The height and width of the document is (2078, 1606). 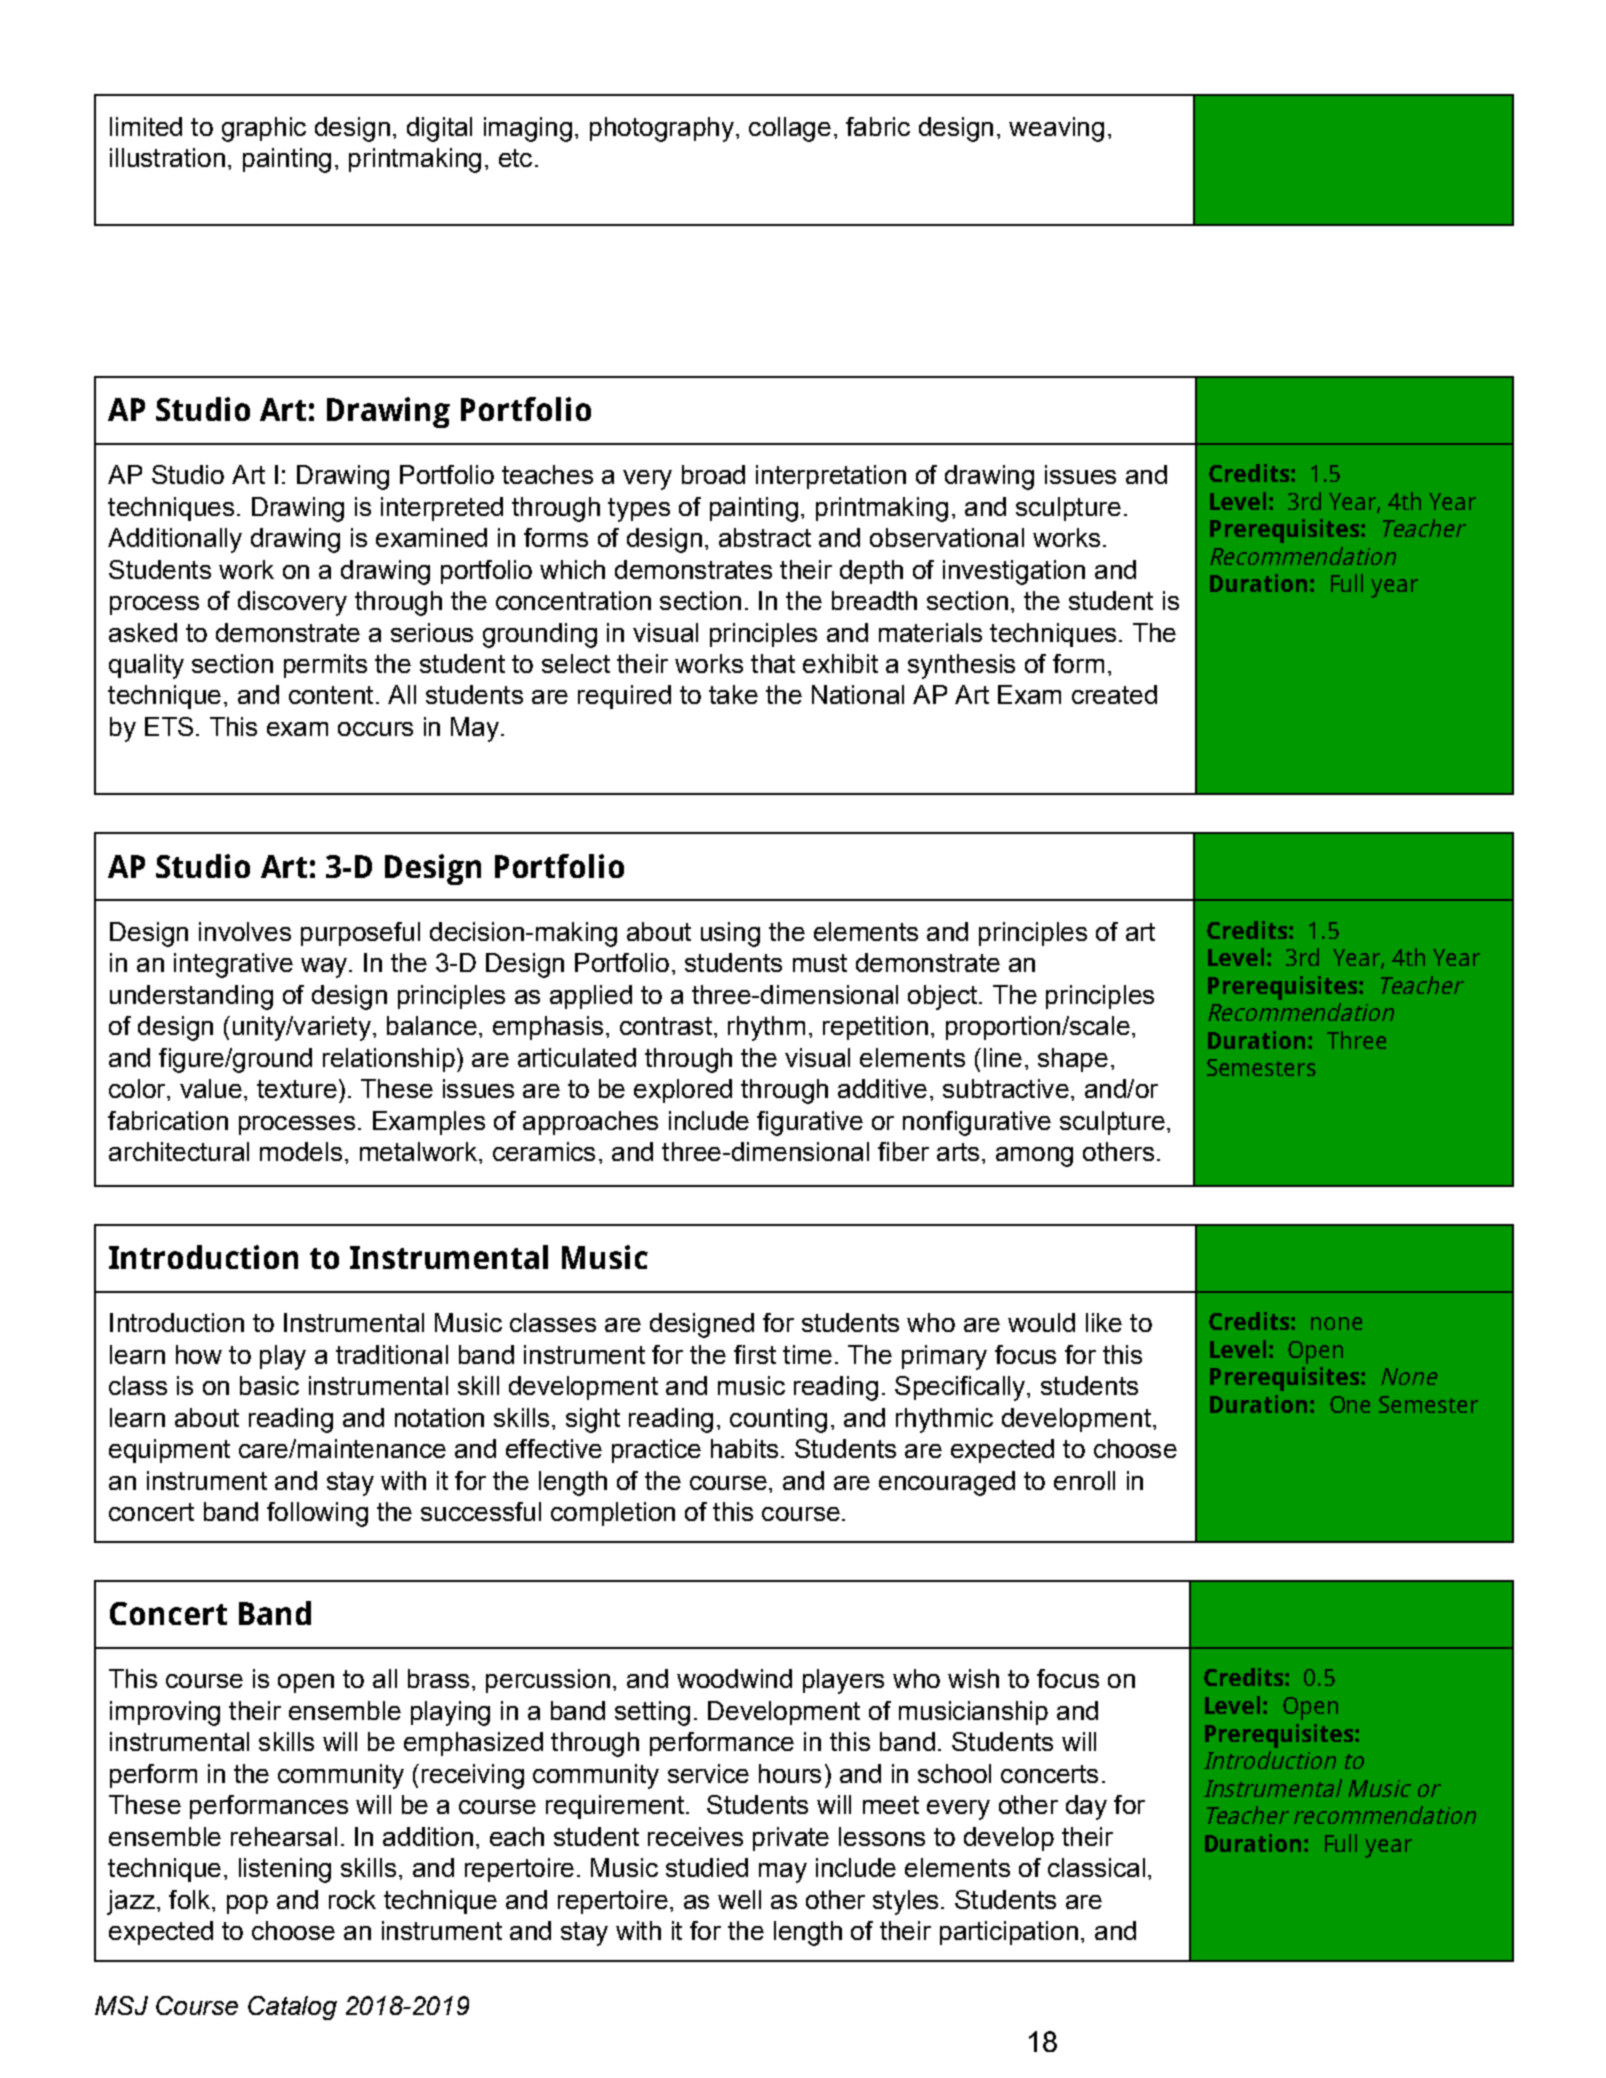 What do you see at coordinates (264, 129) in the document?
I see `graphic` at bounding box center [264, 129].
